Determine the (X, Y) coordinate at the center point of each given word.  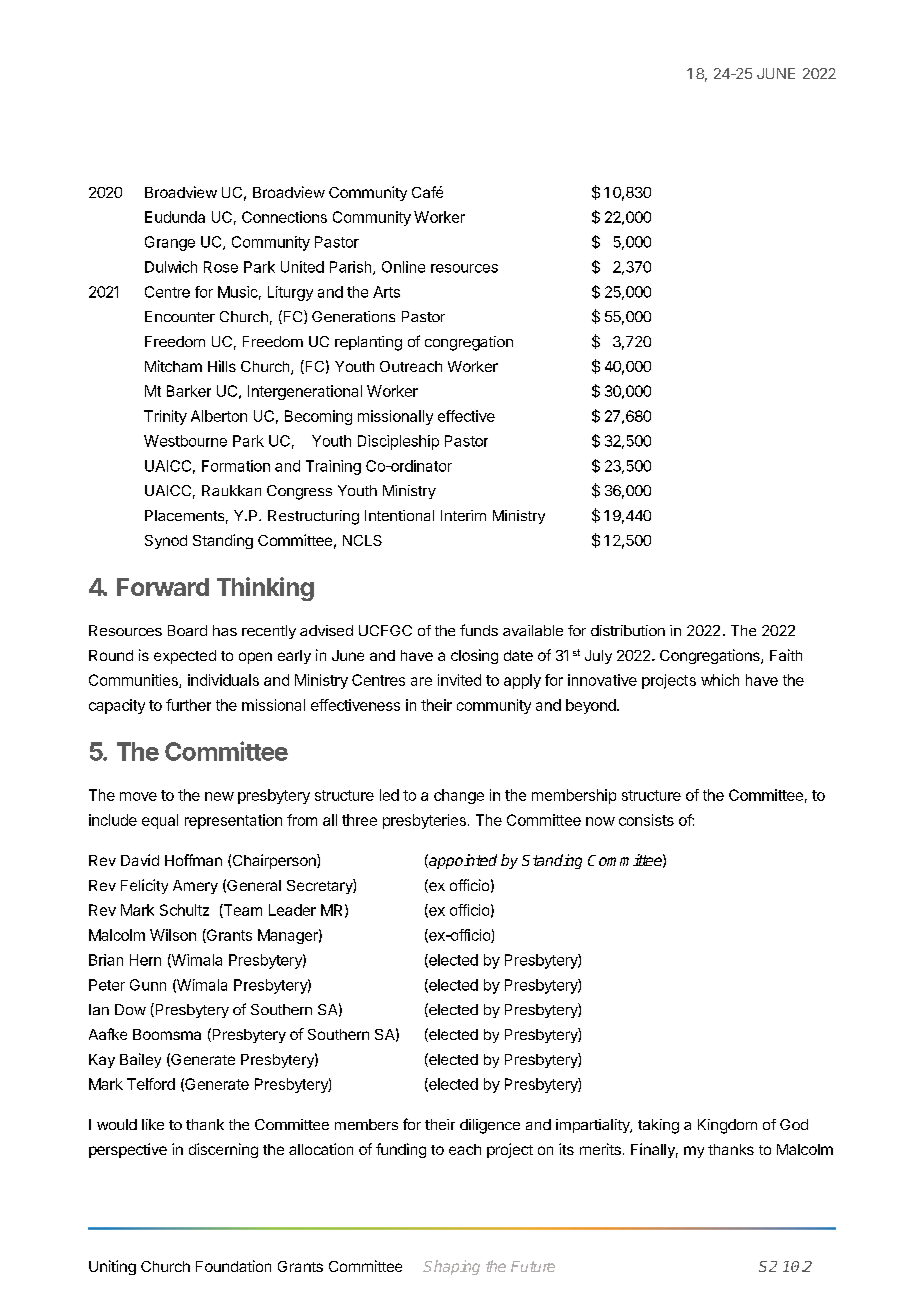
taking (658, 1126)
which (720, 680)
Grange (170, 243)
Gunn (148, 985)
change (459, 796)
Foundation (233, 1266)
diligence (490, 1126)
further (188, 705)
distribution (628, 630)
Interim (463, 515)
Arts (386, 292)
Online (403, 267)
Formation (236, 466)
